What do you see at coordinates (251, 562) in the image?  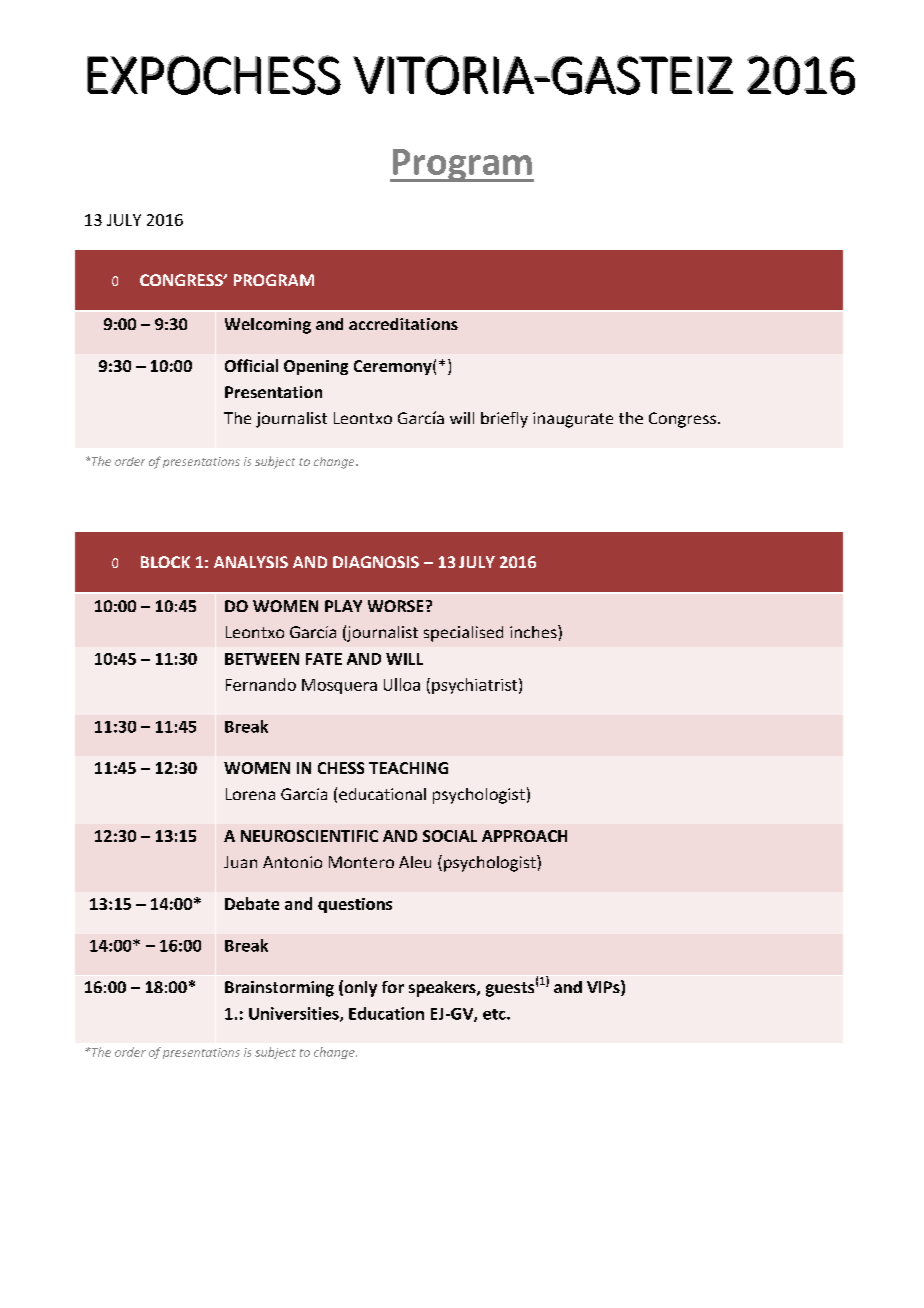 I see `ANALYSIS` at bounding box center [251, 562].
